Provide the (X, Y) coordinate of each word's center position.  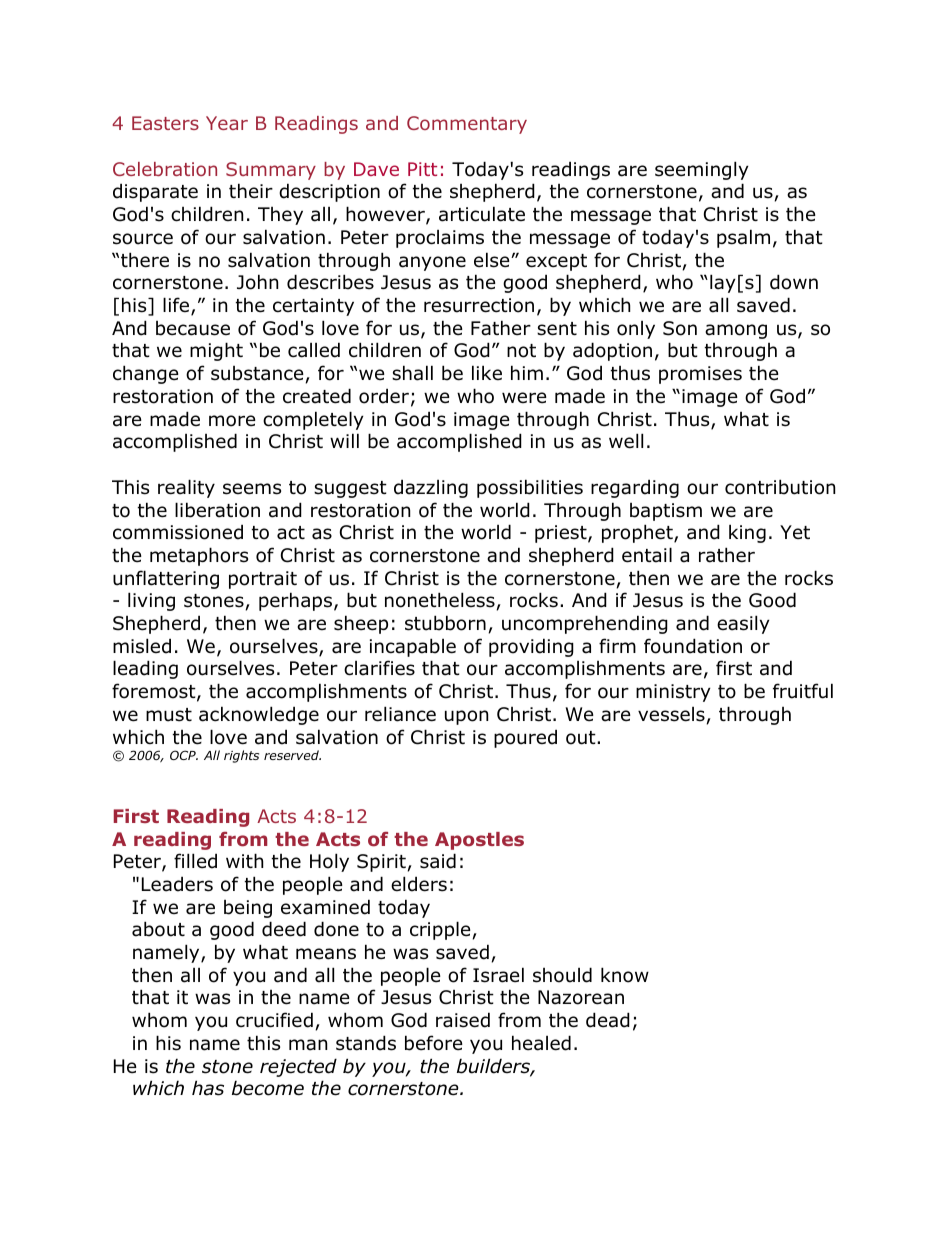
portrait (263, 580)
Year (227, 123)
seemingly (702, 170)
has (208, 1088)
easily (743, 624)
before (434, 1043)
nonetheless (440, 600)
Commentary (467, 125)
